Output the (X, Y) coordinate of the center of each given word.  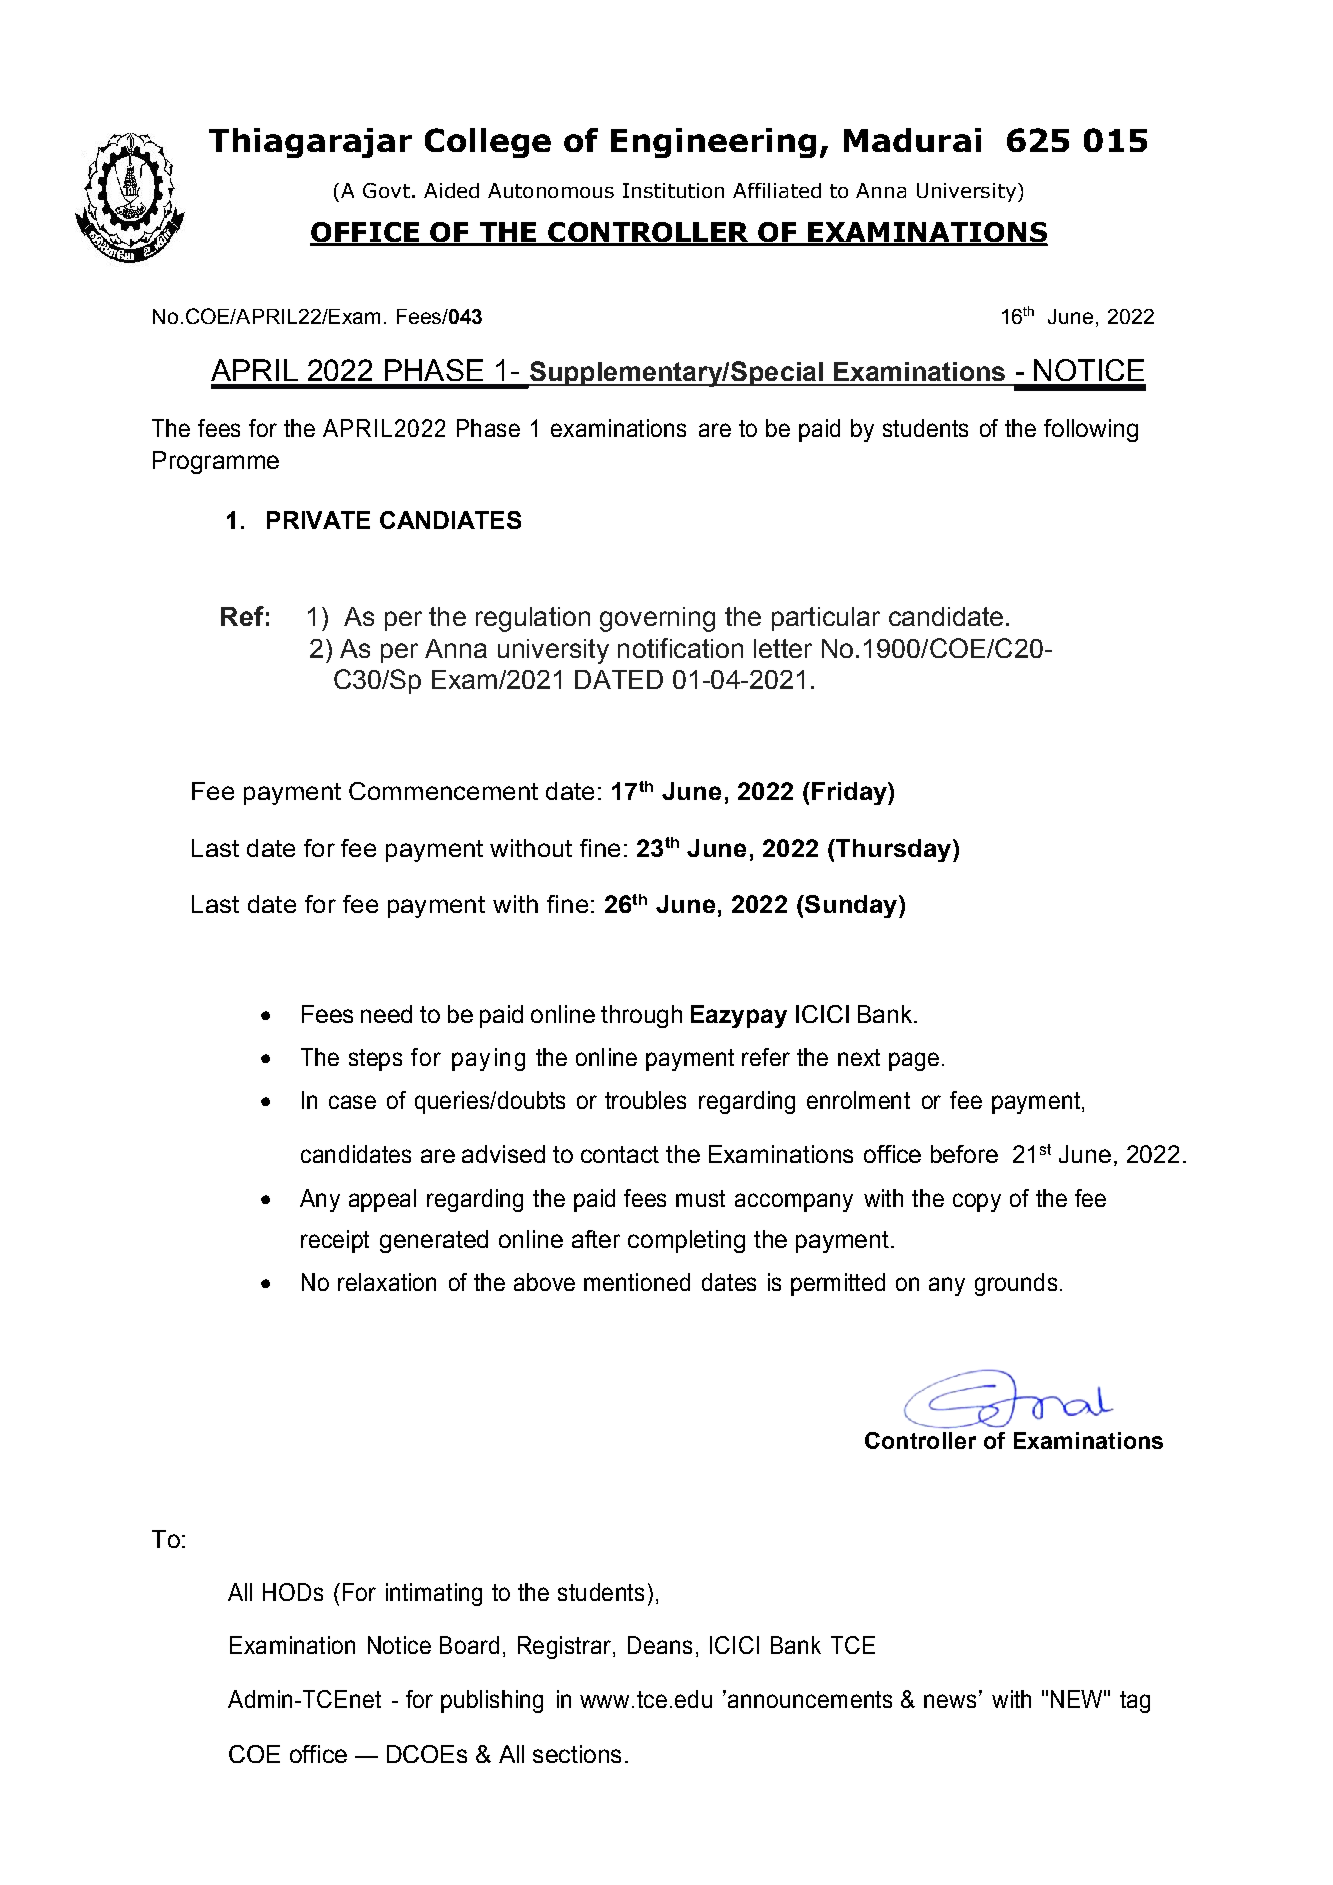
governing (657, 619)
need (386, 1014)
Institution (673, 190)
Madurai (912, 140)
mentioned (637, 1282)
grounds (1016, 1284)
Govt (386, 190)
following (1091, 430)
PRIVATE (318, 520)
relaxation (387, 1282)
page (914, 1061)
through (641, 1016)
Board (469, 1645)
